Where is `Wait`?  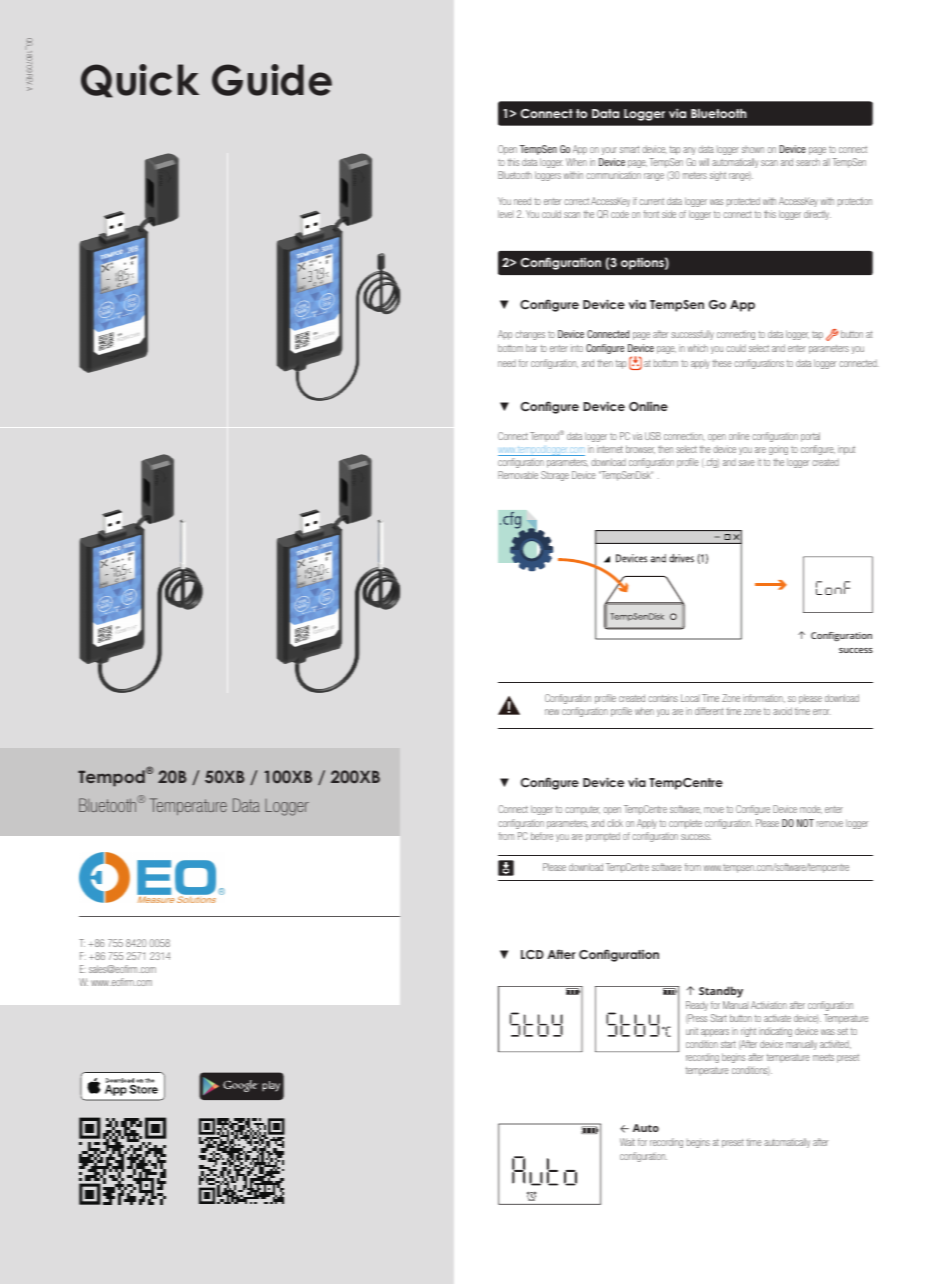
Wait is located at coordinates (627, 1142).
